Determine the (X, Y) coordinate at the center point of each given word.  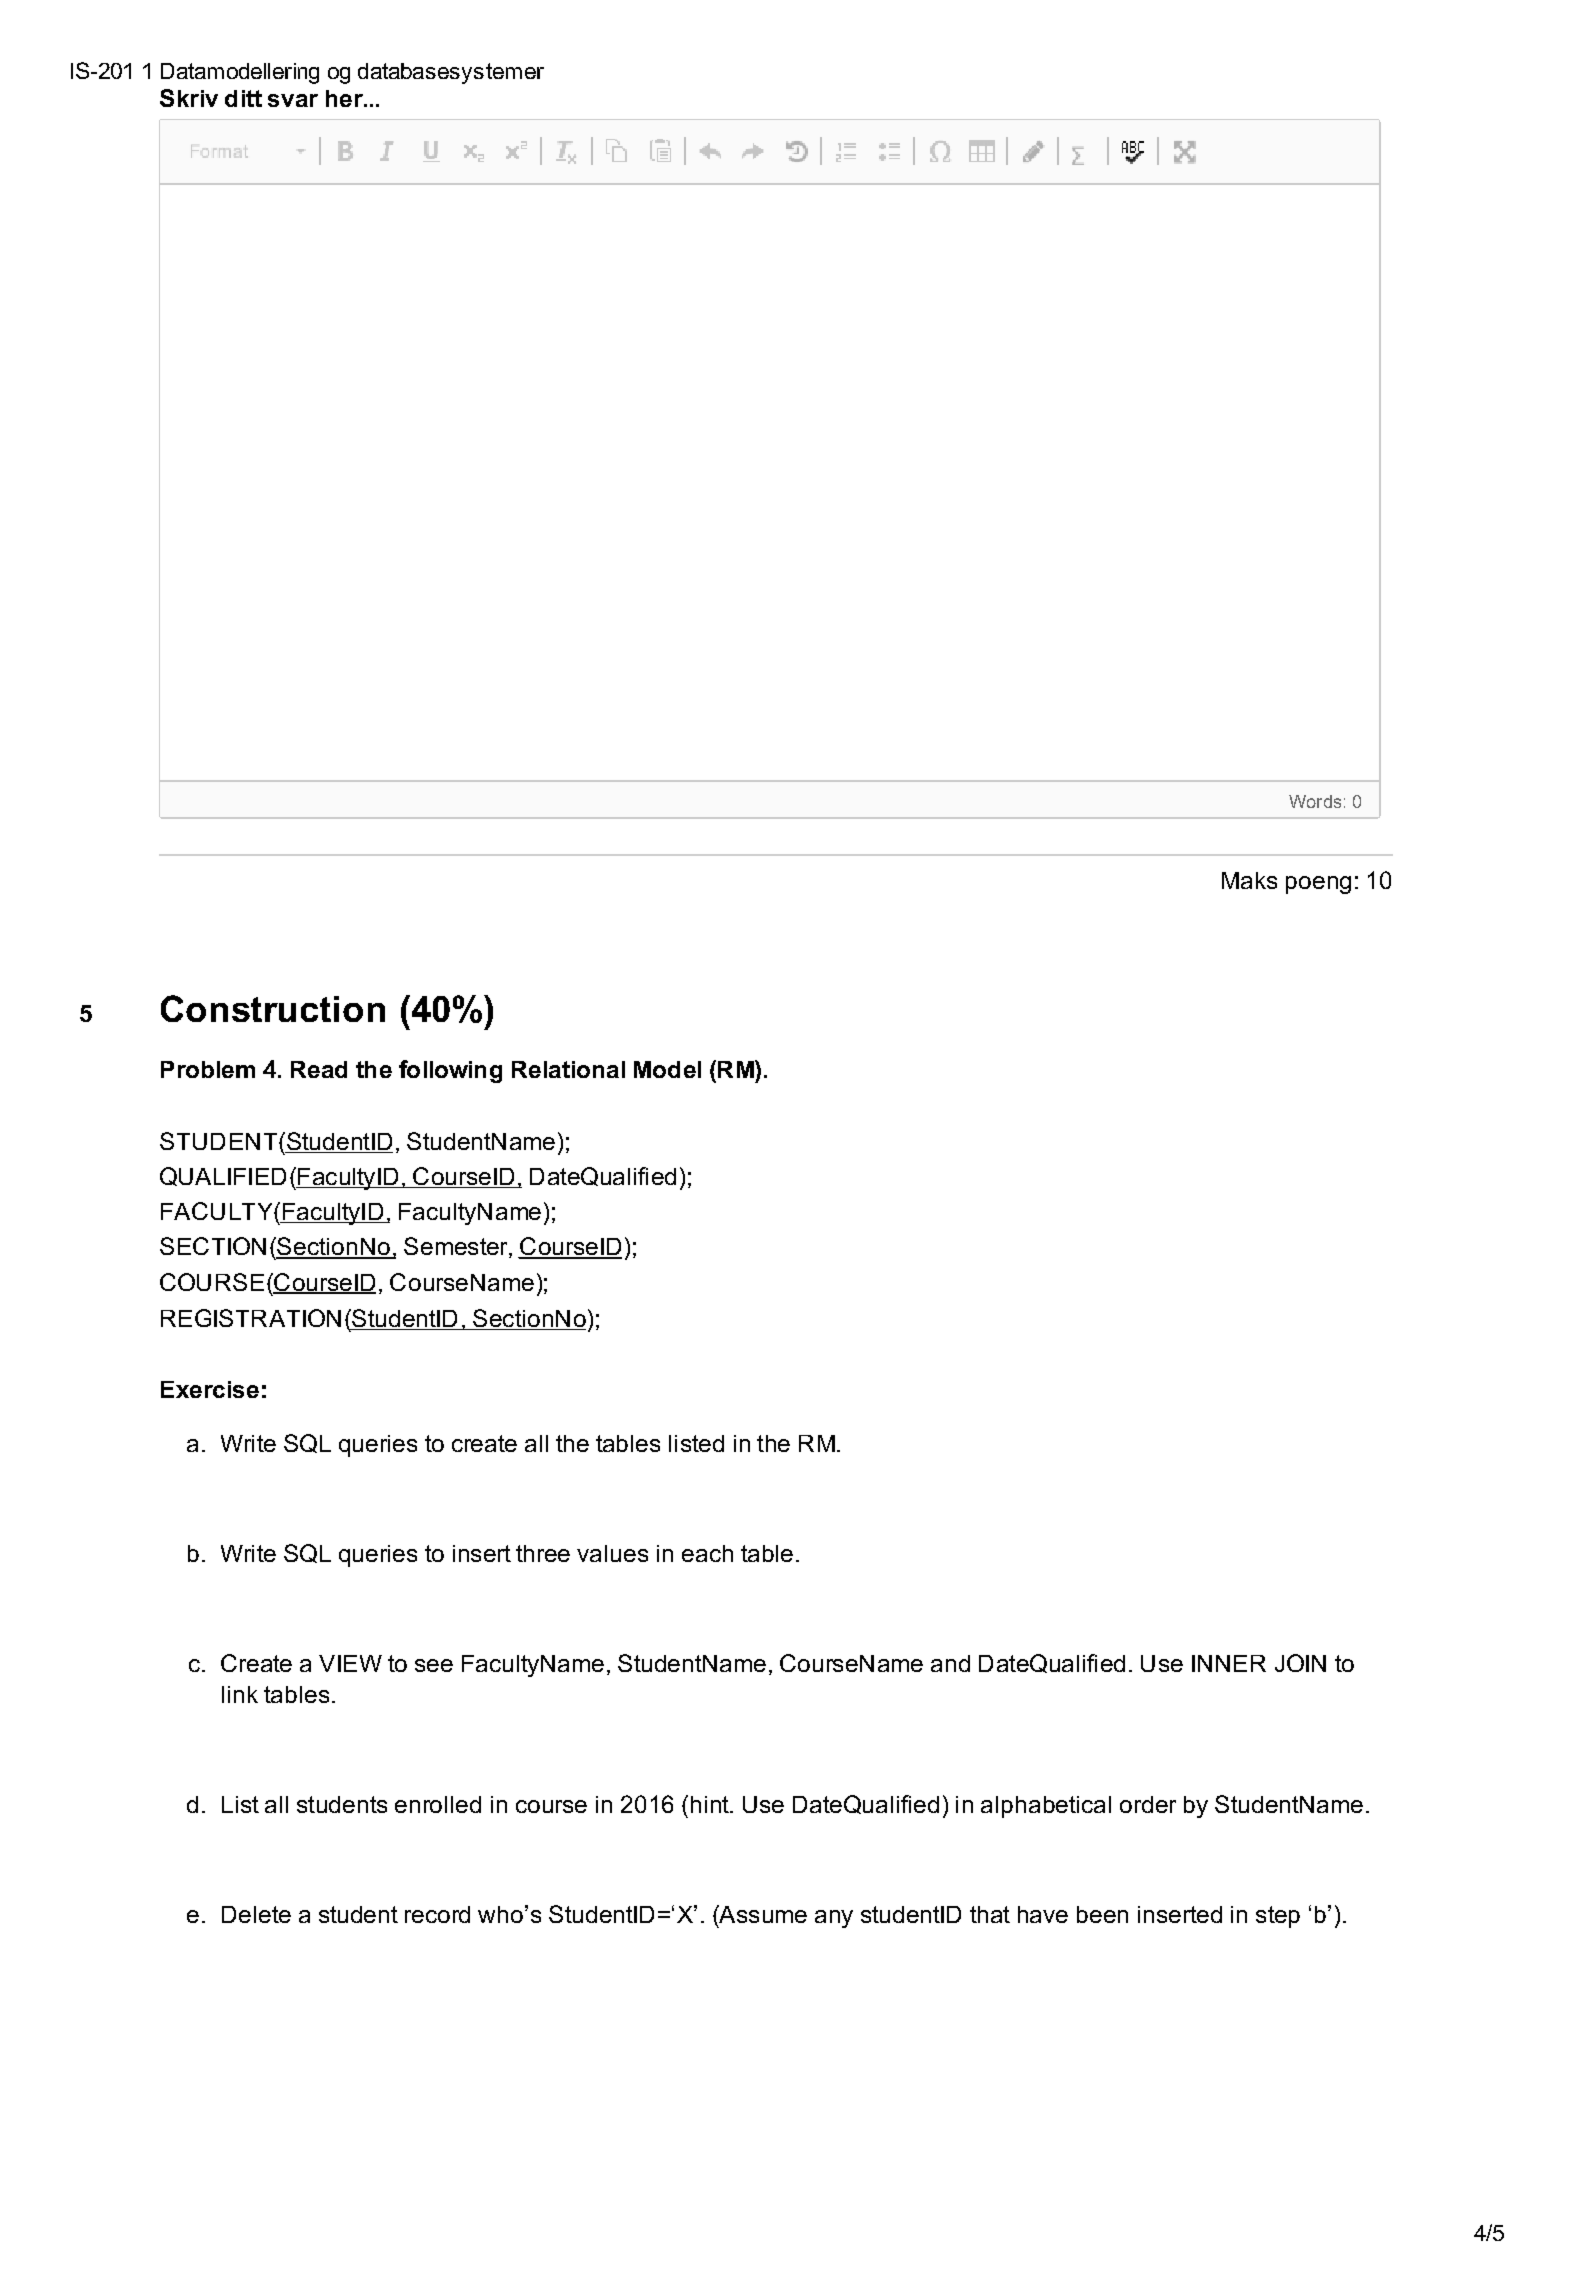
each (707, 1553)
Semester (457, 1247)
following (450, 1071)
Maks (1249, 880)
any (834, 1919)
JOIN (1300, 1663)
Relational (568, 1069)
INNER (1229, 1663)
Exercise (210, 1389)
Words (1315, 801)
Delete (256, 1914)
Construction (273, 1008)
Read (319, 1069)
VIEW (350, 1663)
